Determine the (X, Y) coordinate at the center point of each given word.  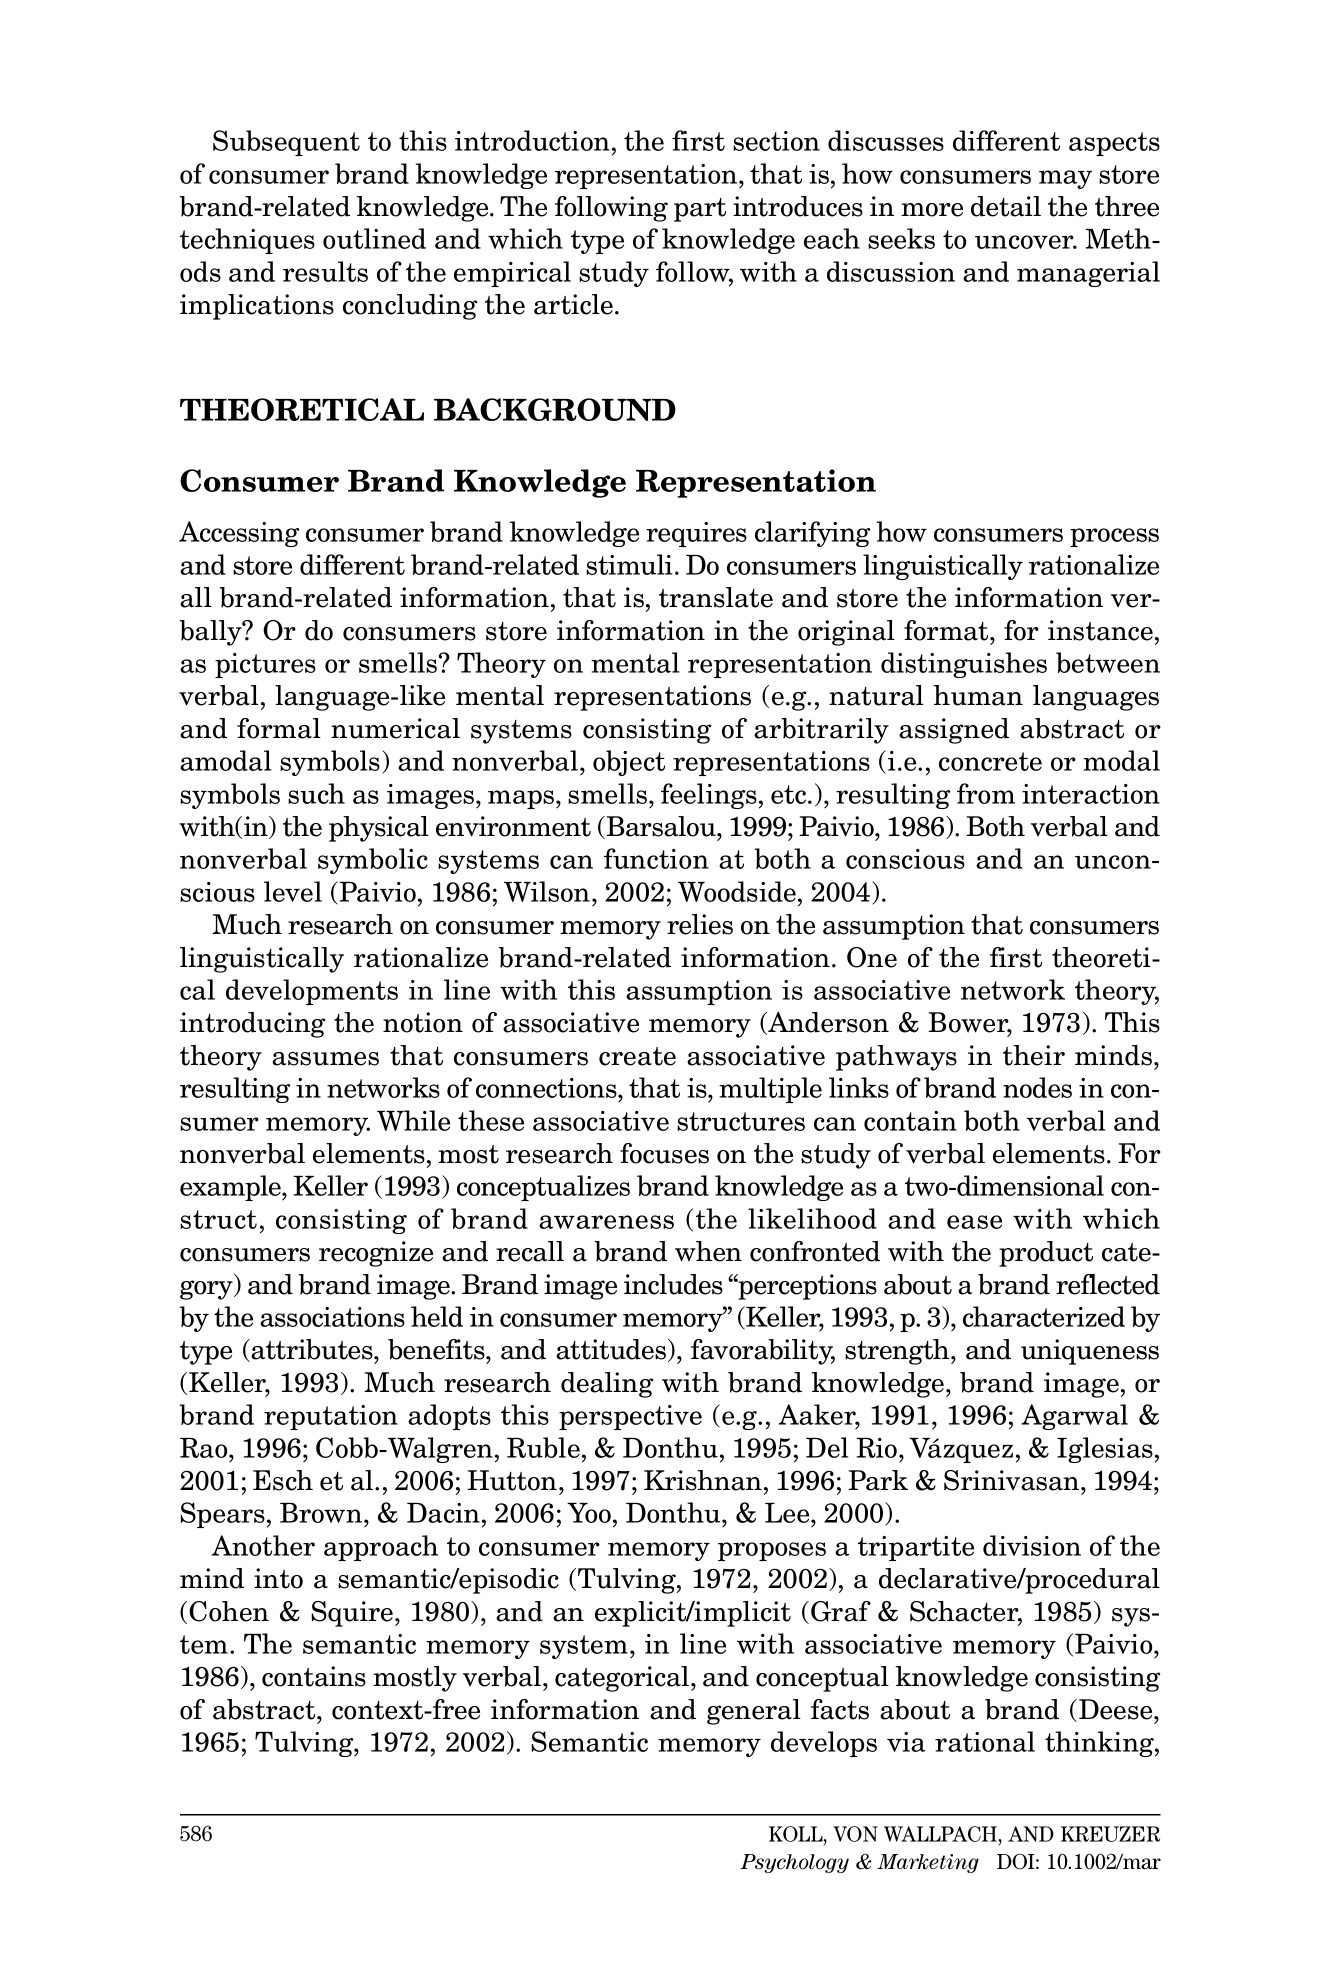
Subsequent (286, 143)
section (776, 141)
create (637, 1056)
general (754, 1712)
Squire (353, 1614)
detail (1006, 206)
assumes (325, 1059)
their (1034, 1055)
